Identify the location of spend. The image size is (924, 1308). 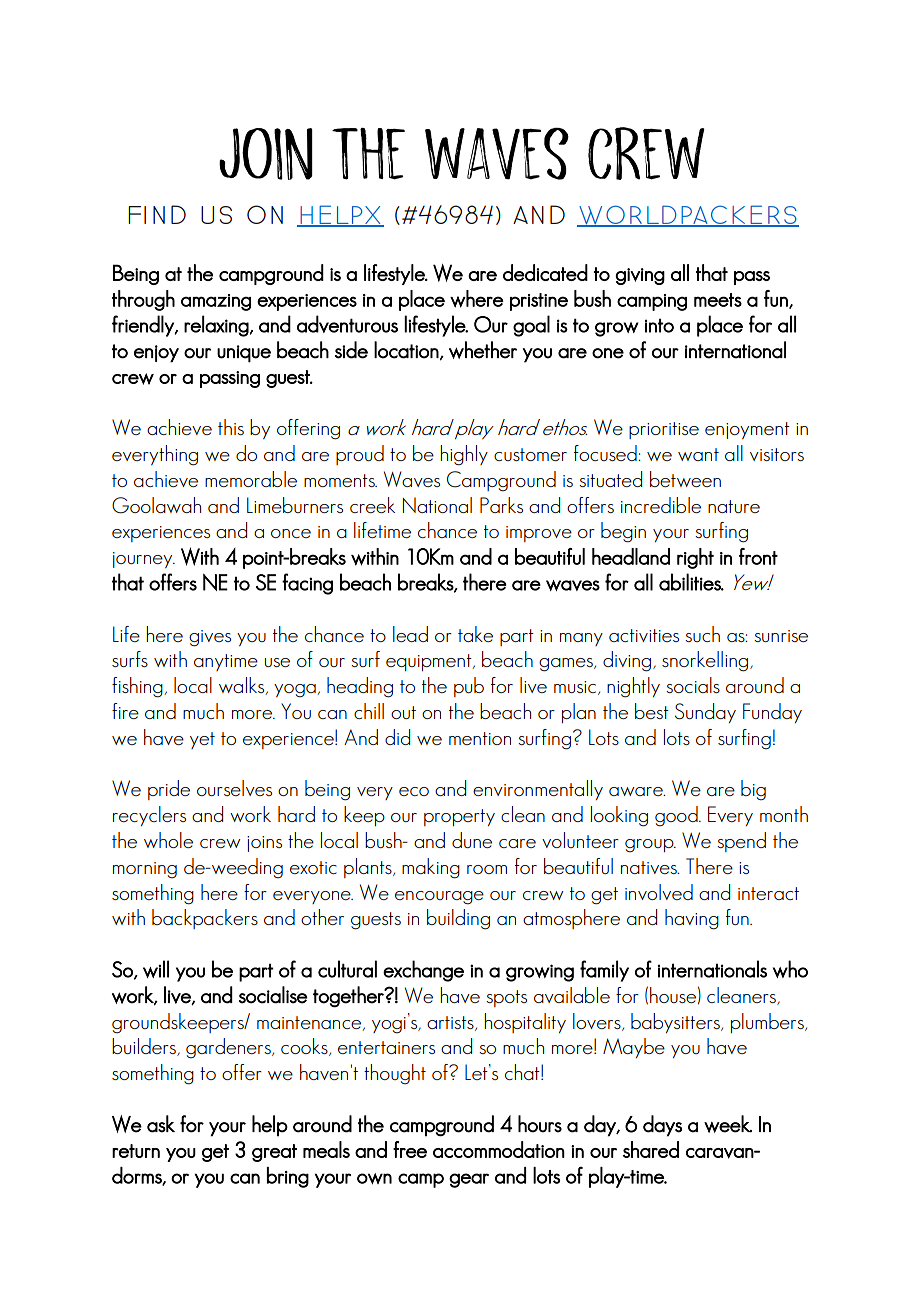
(741, 842).
